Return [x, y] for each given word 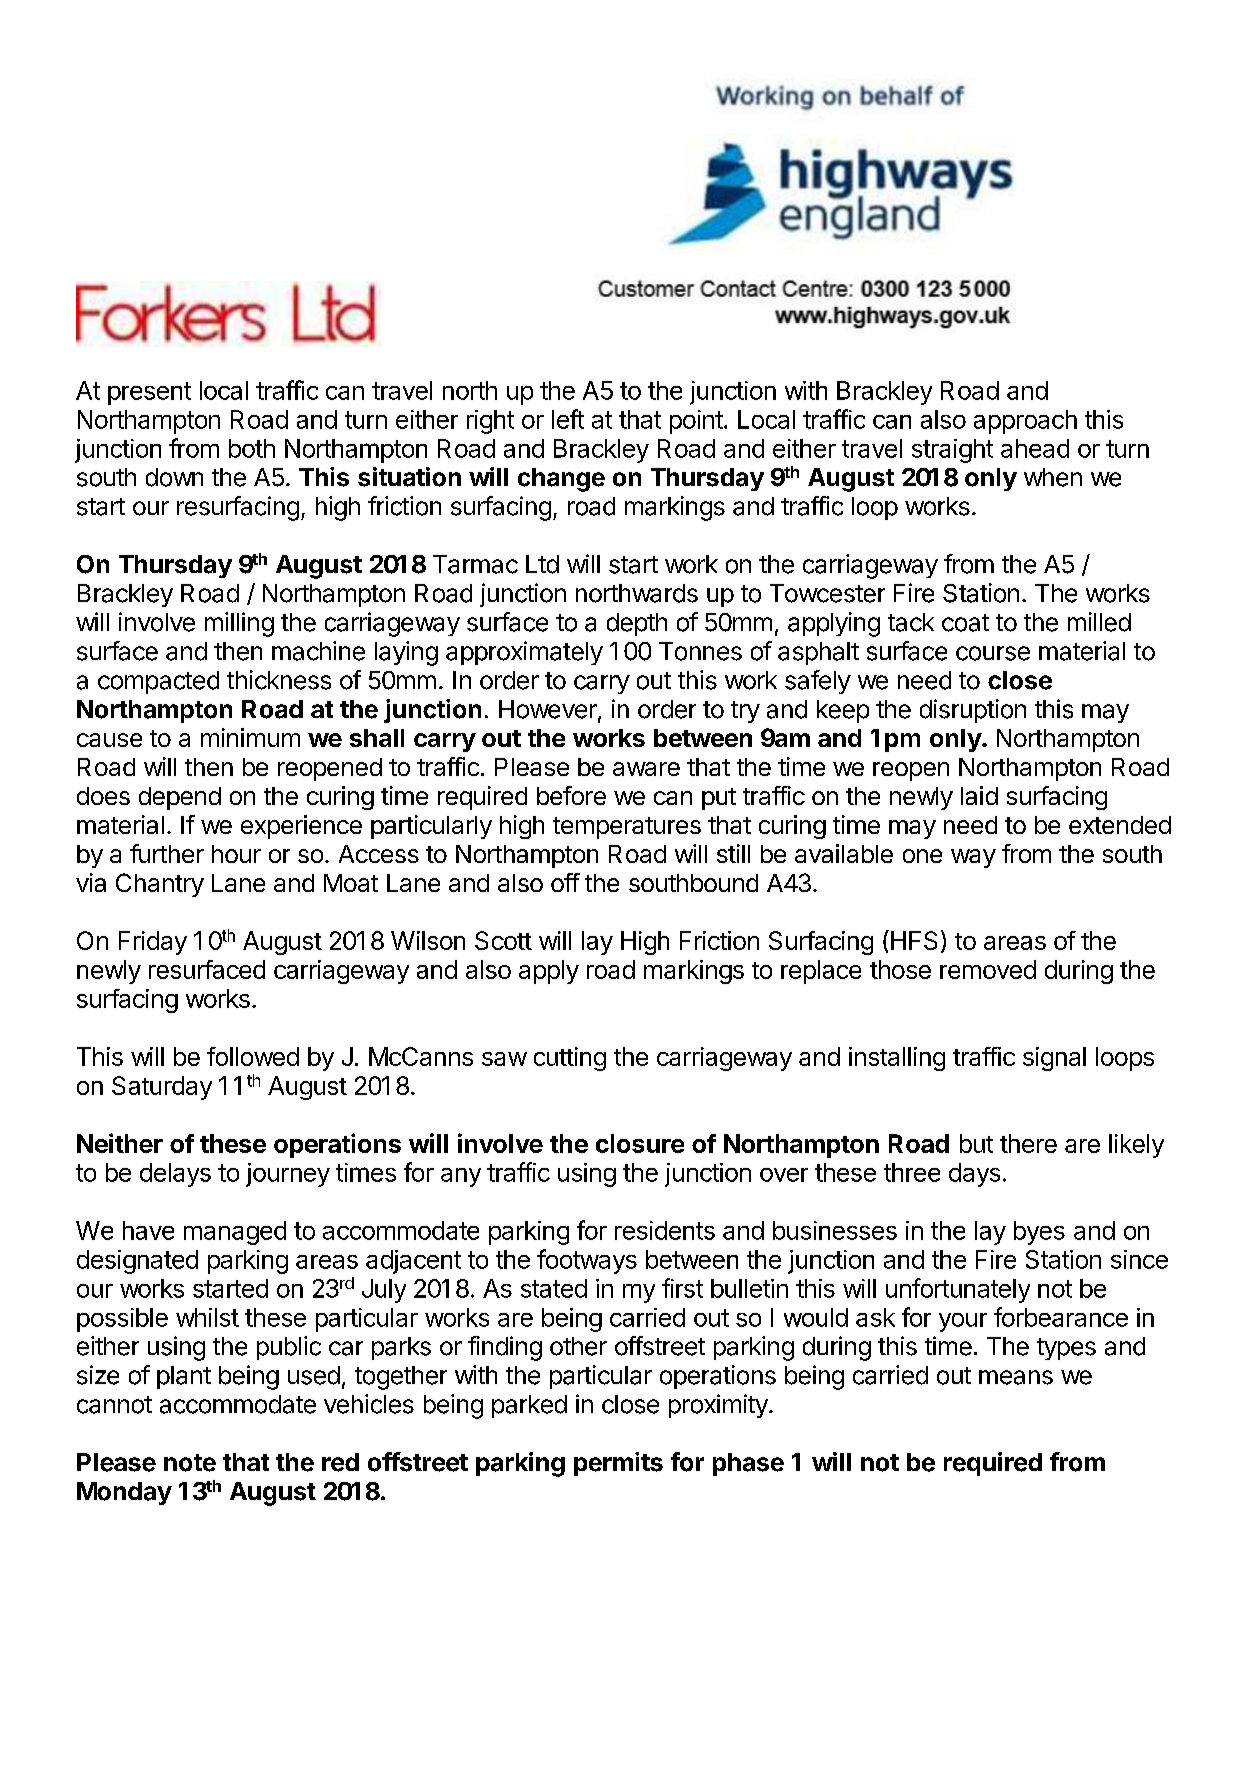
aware [646, 769]
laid [979, 795]
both [252, 448]
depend [180, 798]
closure [640, 1143]
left [568, 419]
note [190, 1463]
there [1028, 1143]
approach [1025, 422]
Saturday [162, 1088]
